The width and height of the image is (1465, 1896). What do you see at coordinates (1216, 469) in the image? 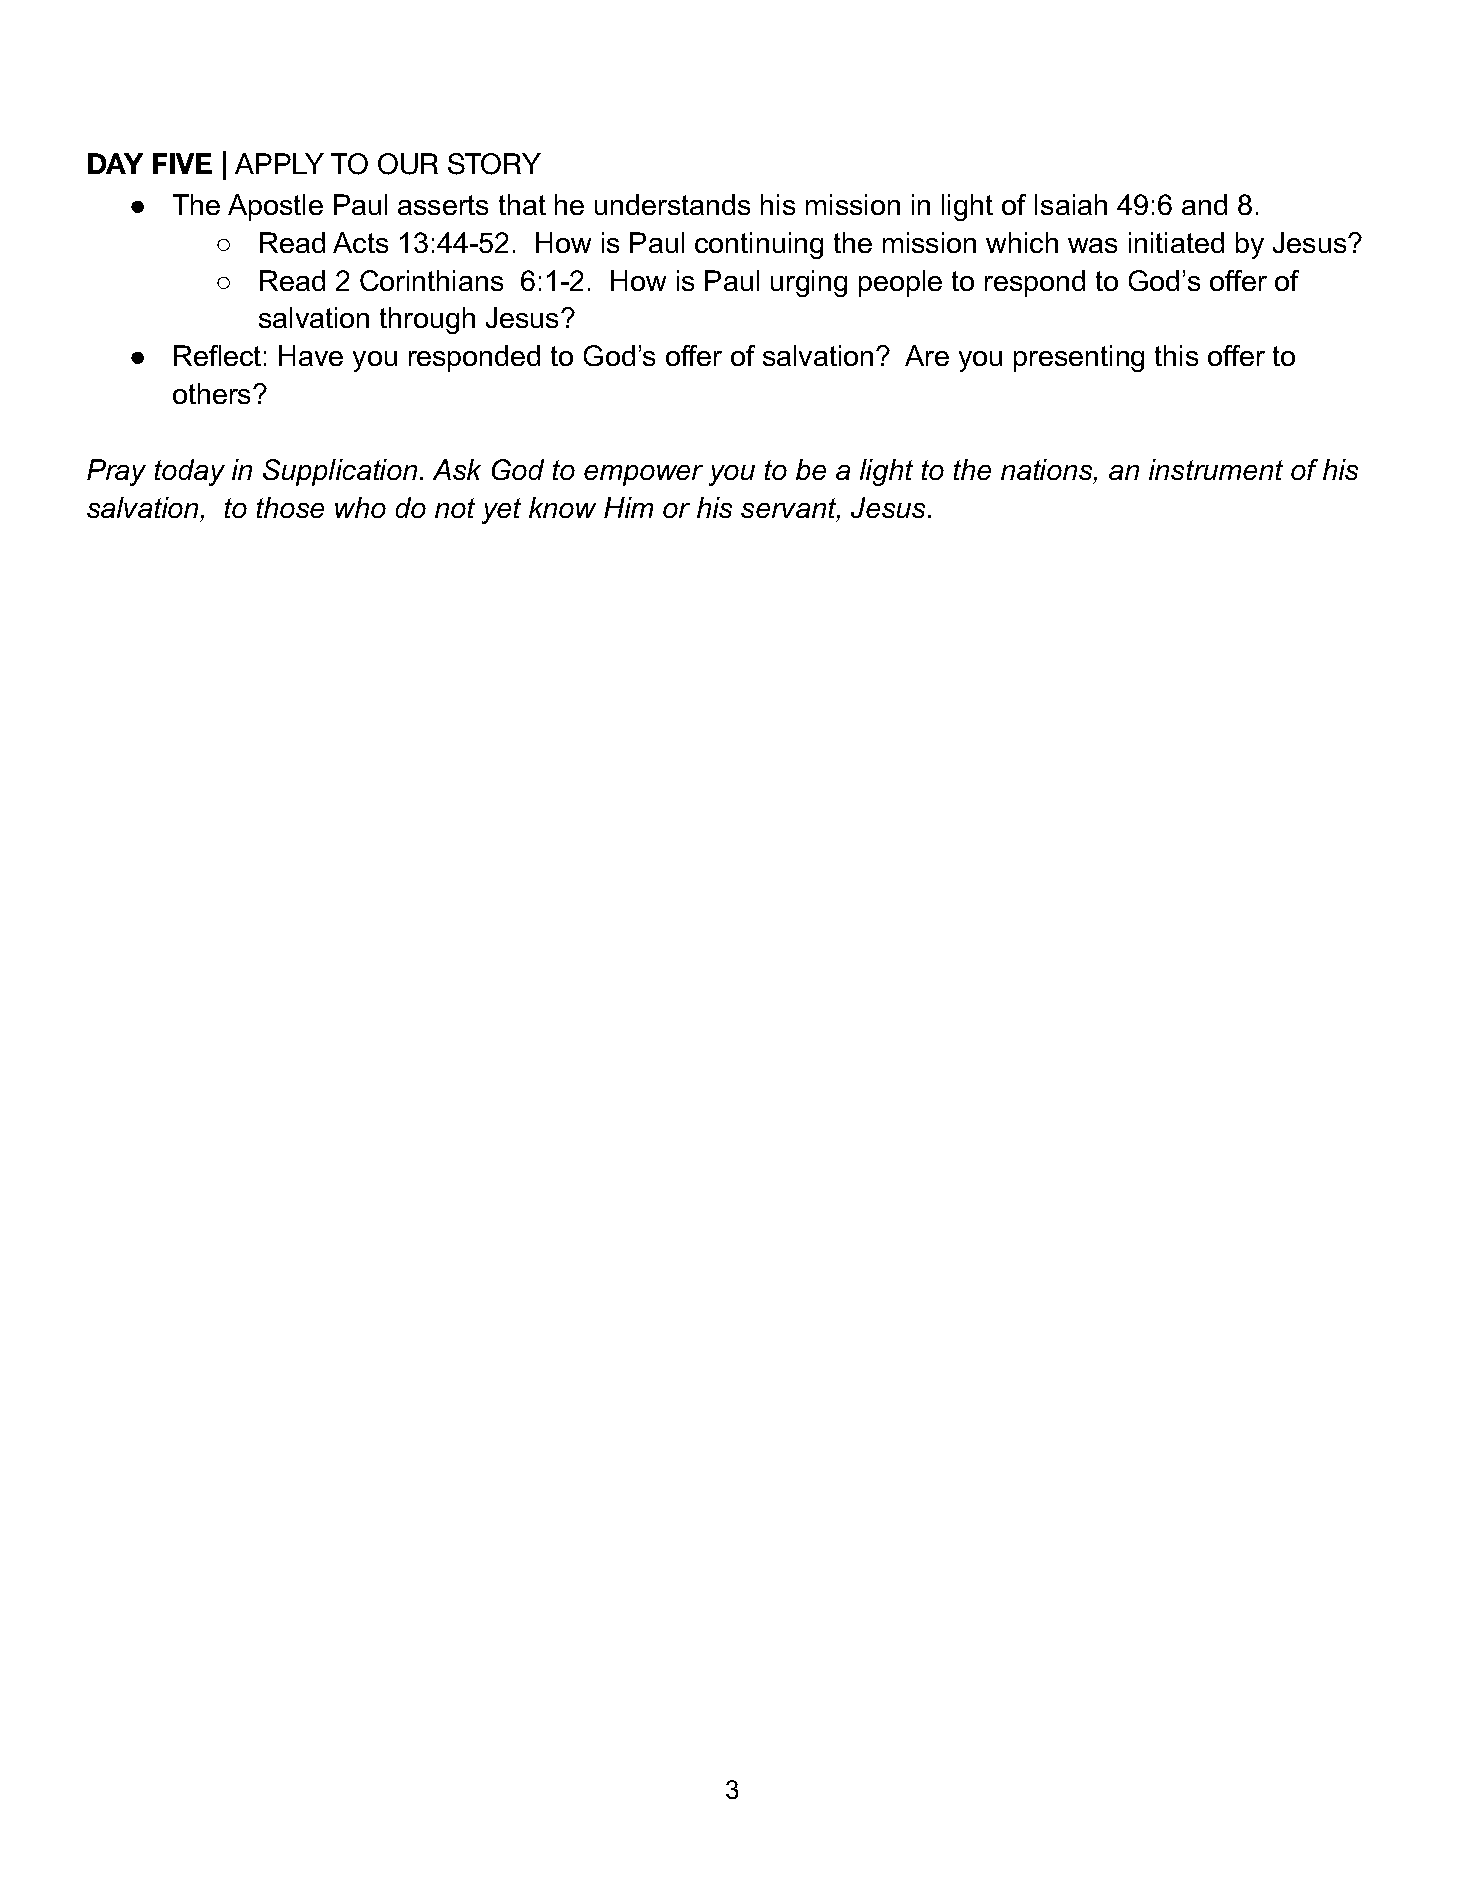
I see `instrument` at bounding box center [1216, 469].
